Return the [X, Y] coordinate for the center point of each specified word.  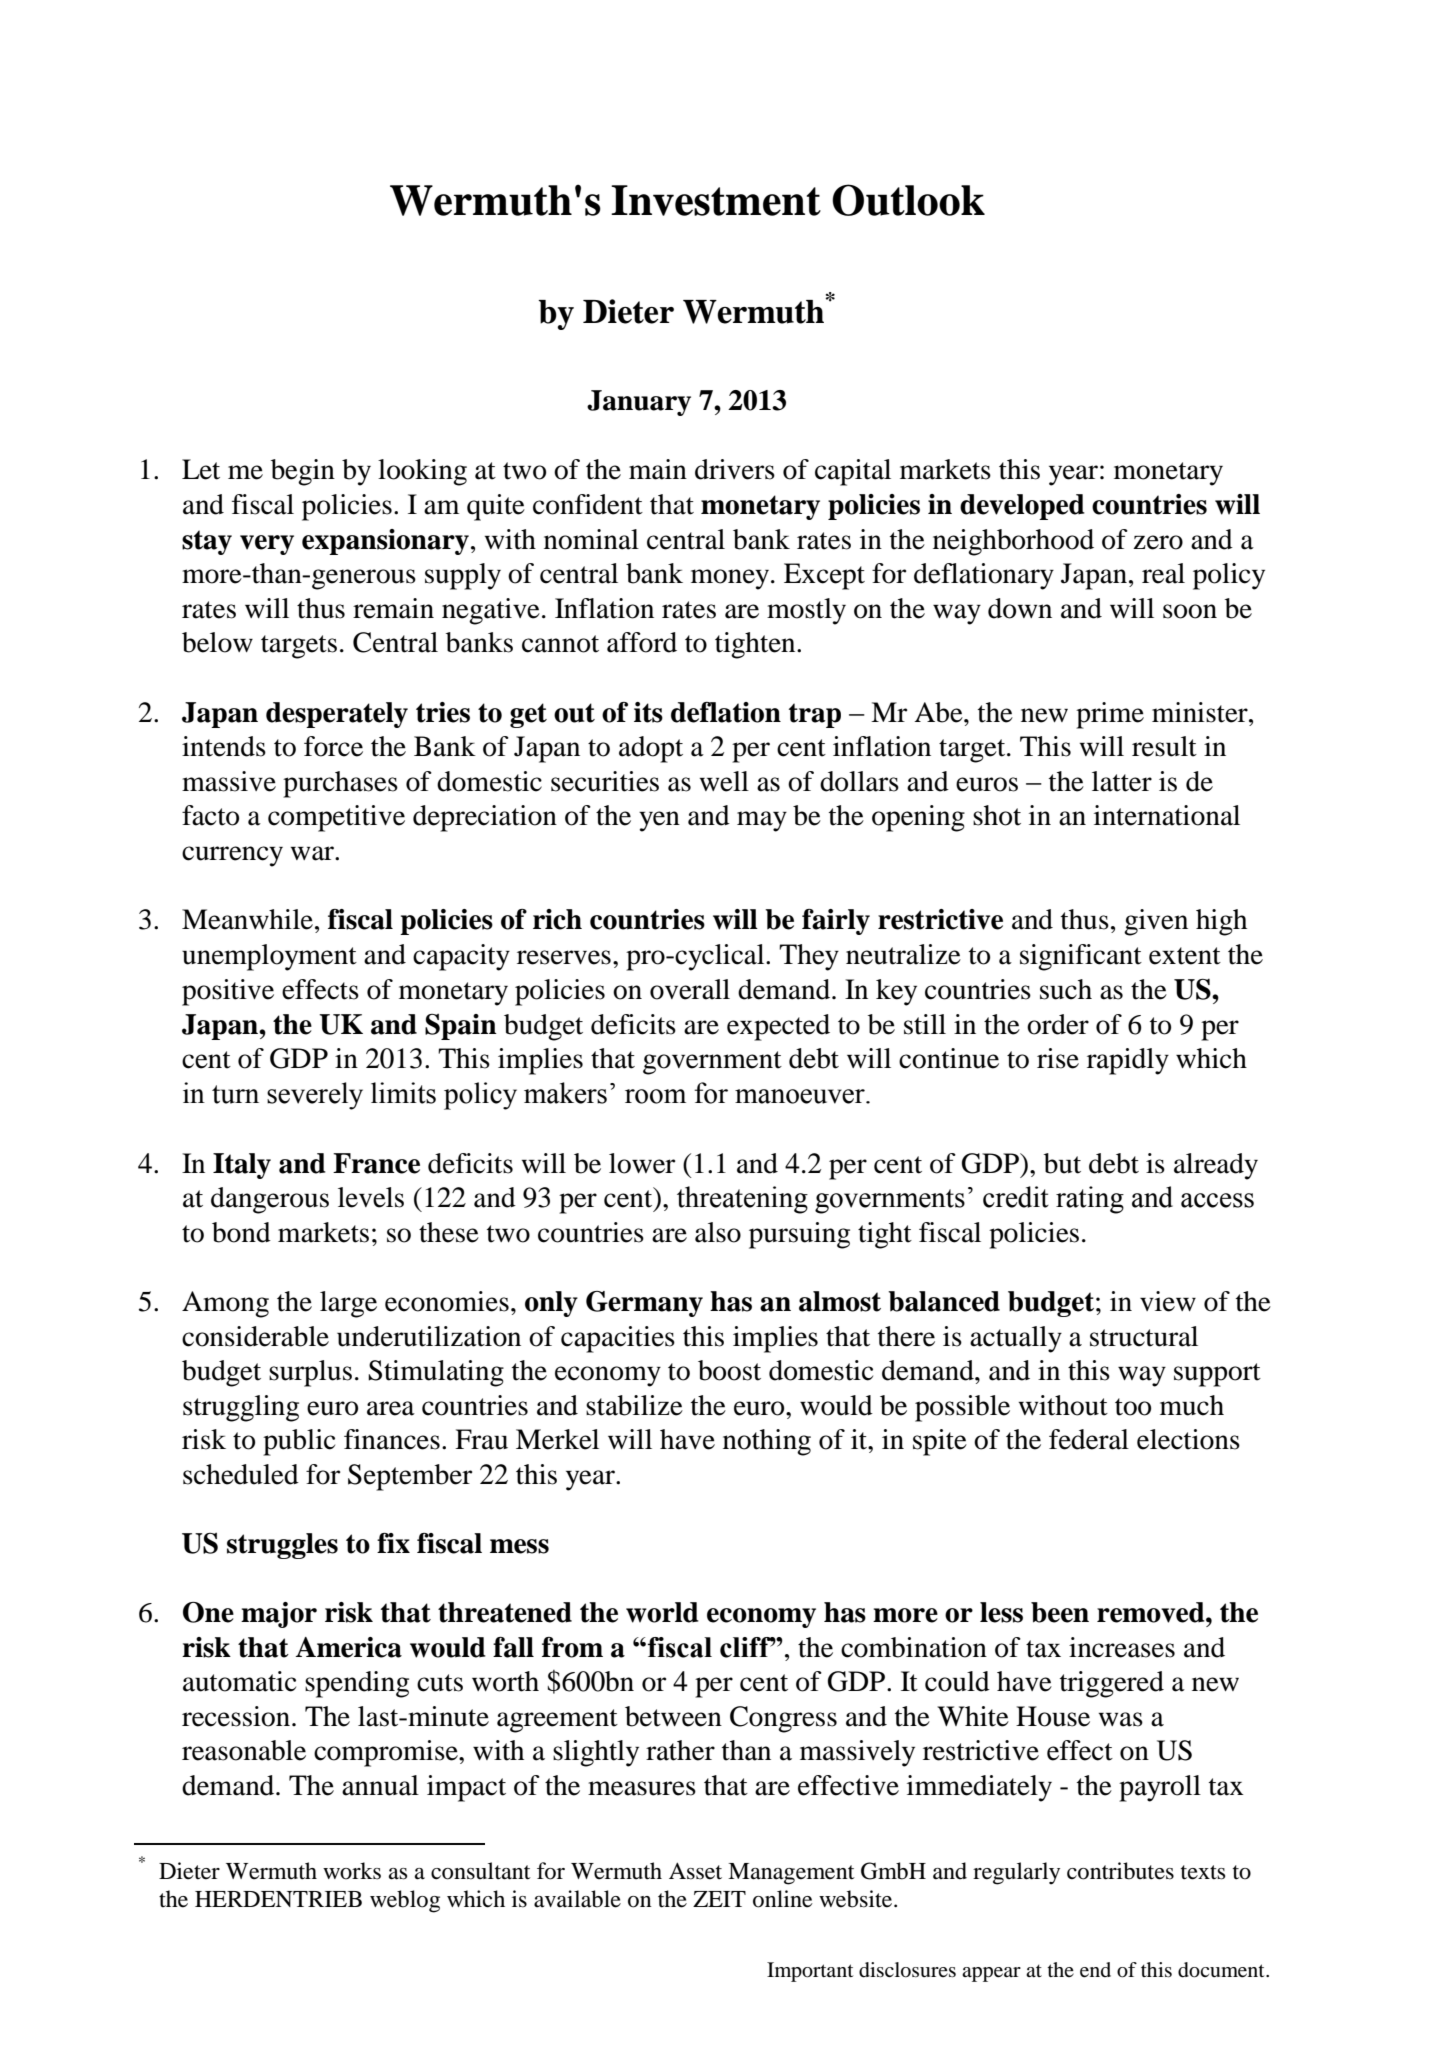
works [352, 1871]
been [1060, 1612]
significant [1081, 957]
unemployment [269, 957]
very [267, 545]
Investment [716, 200]
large [348, 1304]
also [718, 1232]
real [1163, 573]
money [731, 579]
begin [303, 472]
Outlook [908, 200]
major [279, 1615]
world [662, 1612]
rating [1090, 1200]
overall [690, 989]
